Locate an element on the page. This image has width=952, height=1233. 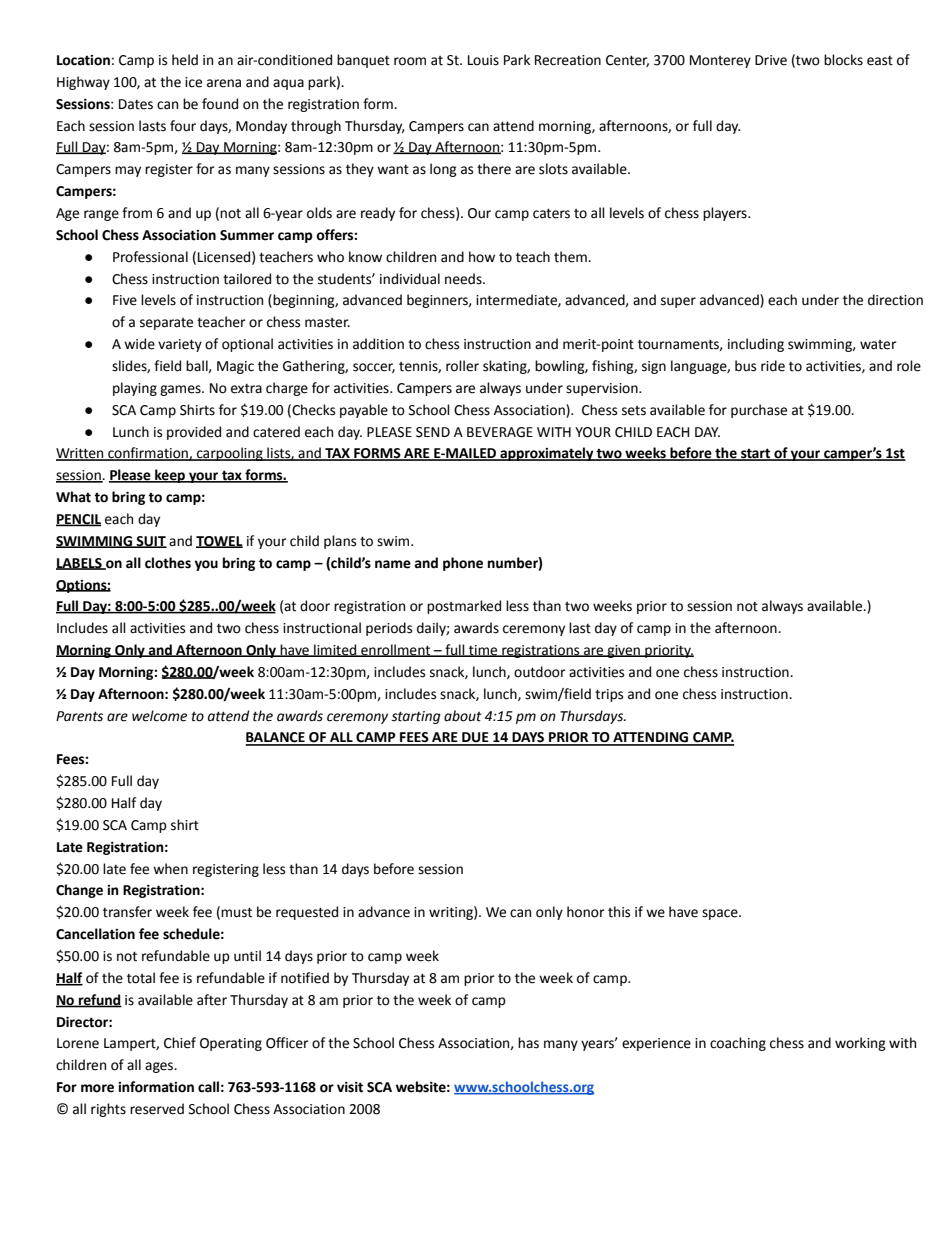
Louis is located at coordinates (483, 60).
